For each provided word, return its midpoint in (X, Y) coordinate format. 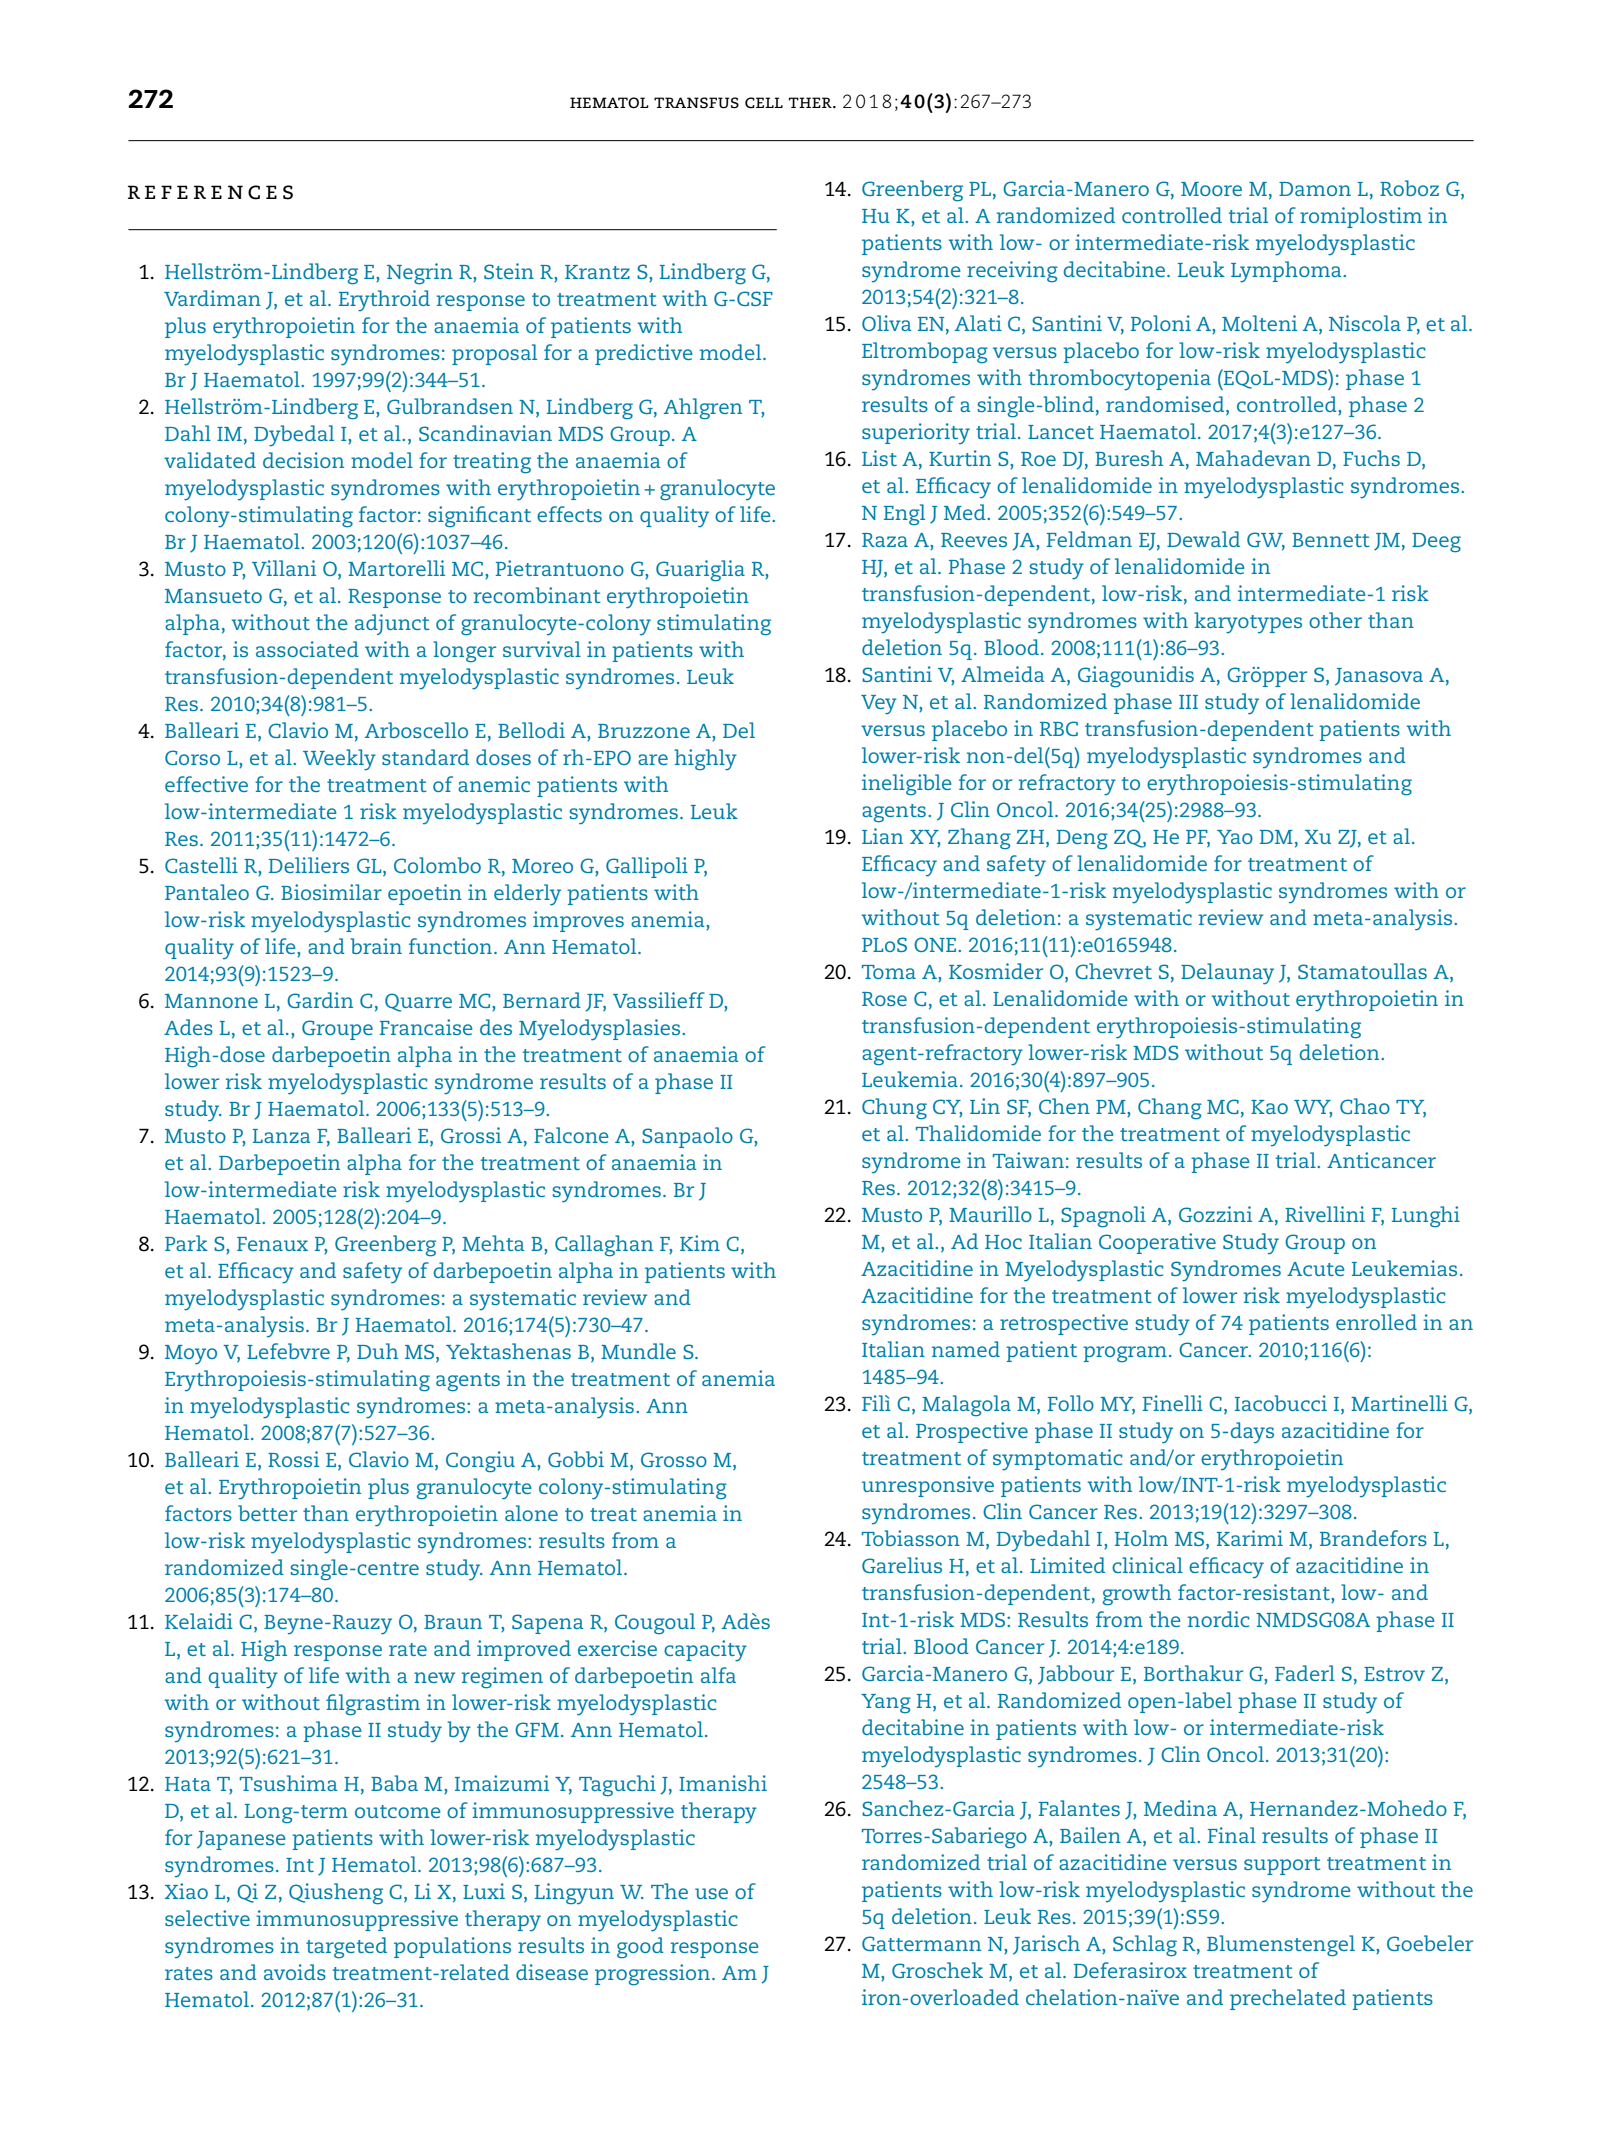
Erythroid (384, 301)
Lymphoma (1287, 272)
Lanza (281, 1136)
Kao (1269, 1107)
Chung (894, 1109)
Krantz (597, 272)
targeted (346, 1948)
